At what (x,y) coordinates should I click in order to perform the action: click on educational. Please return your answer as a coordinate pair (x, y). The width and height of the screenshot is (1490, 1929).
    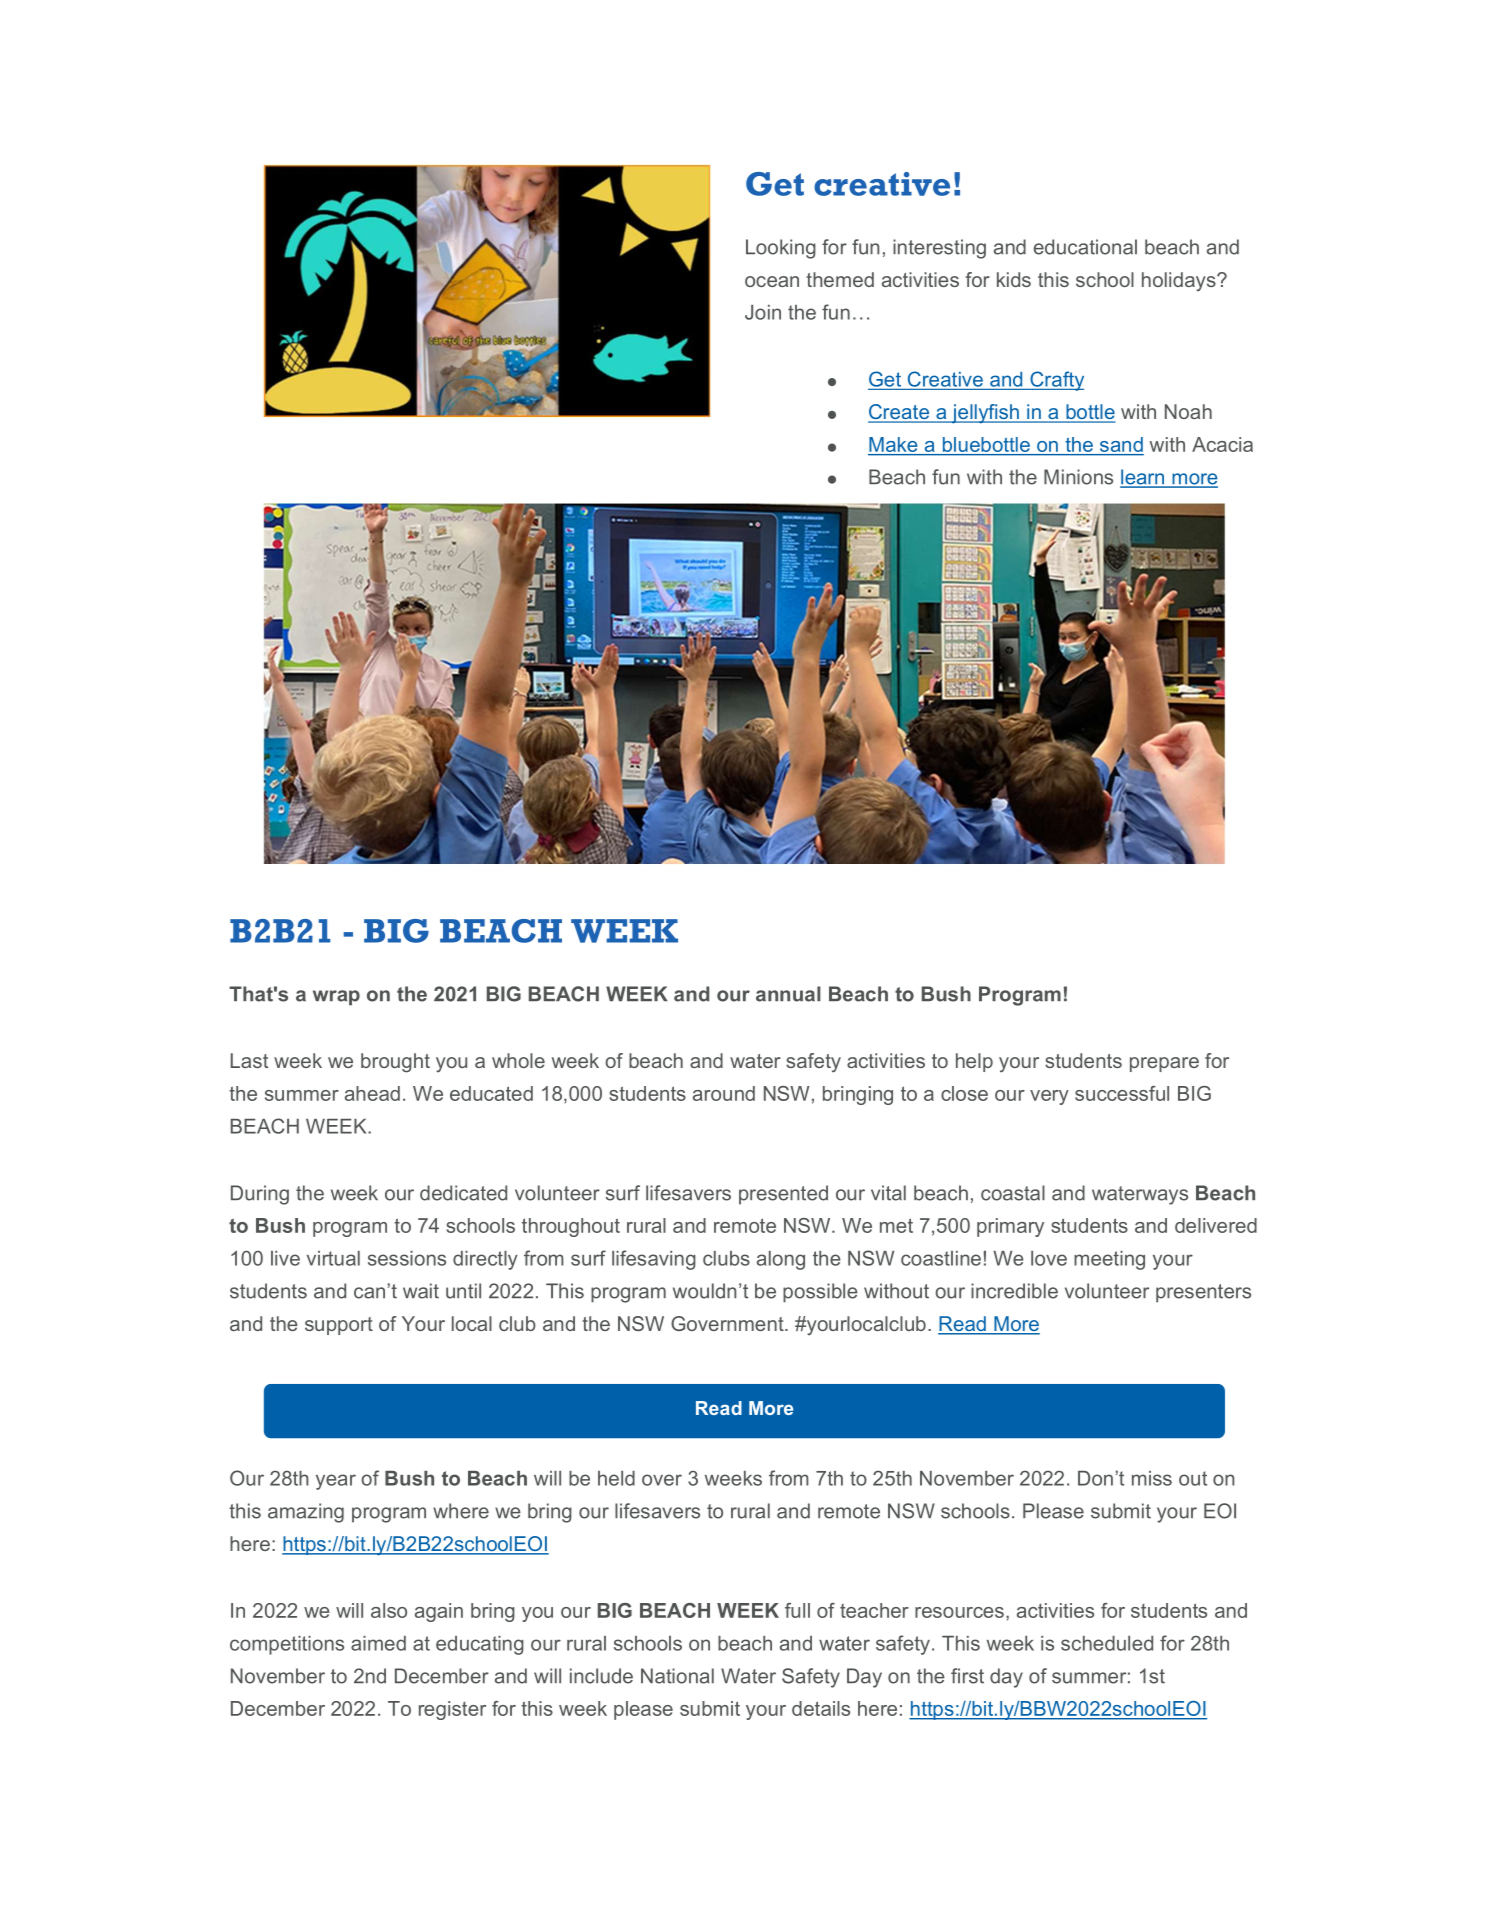
    Looking at the image, I should click on (1085, 247).
